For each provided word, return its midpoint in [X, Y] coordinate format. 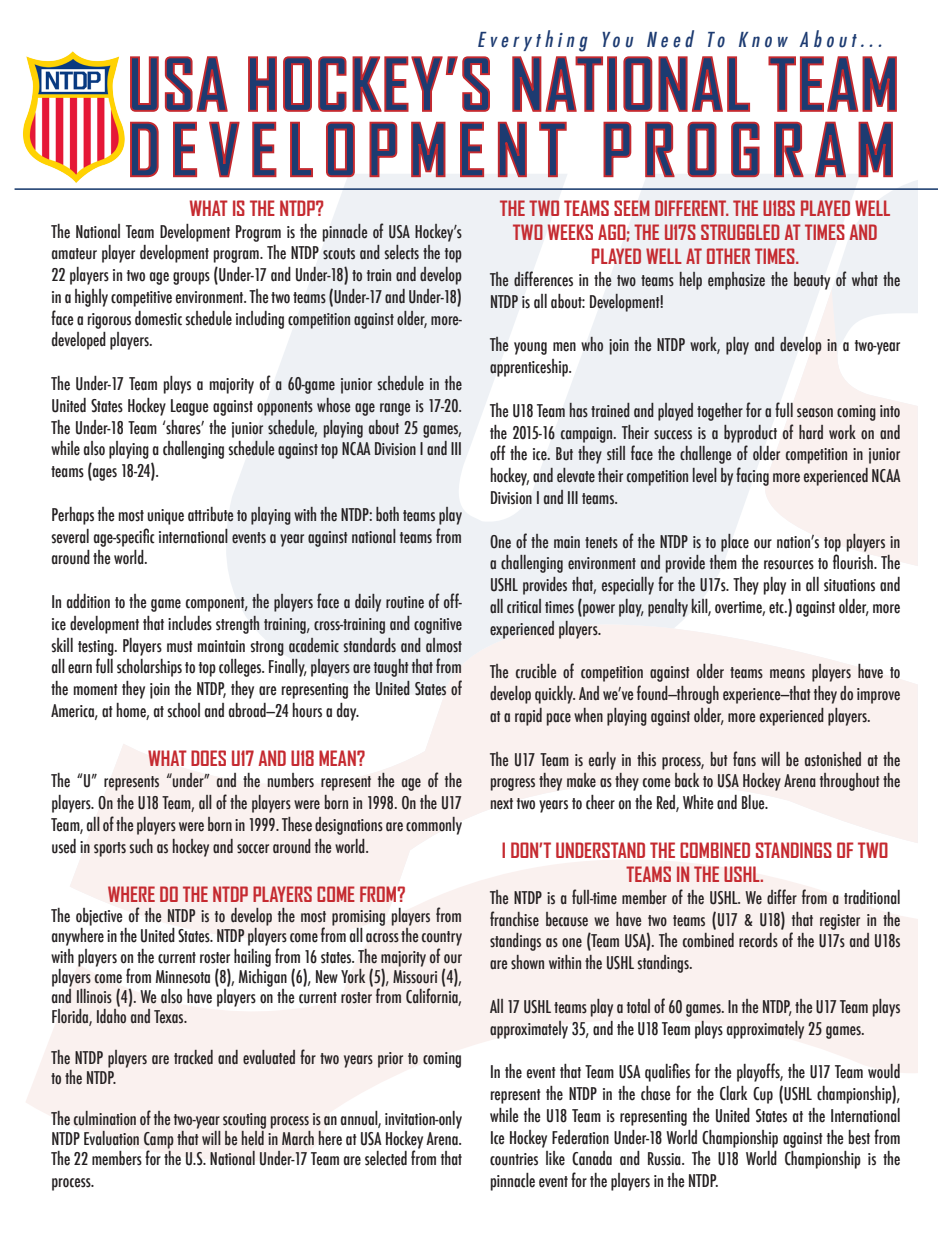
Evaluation [111, 1138]
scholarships [149, 668]
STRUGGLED [740, 232]
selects [401, 252]
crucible [536, 671]
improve [878, 696]
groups [191, 278]
